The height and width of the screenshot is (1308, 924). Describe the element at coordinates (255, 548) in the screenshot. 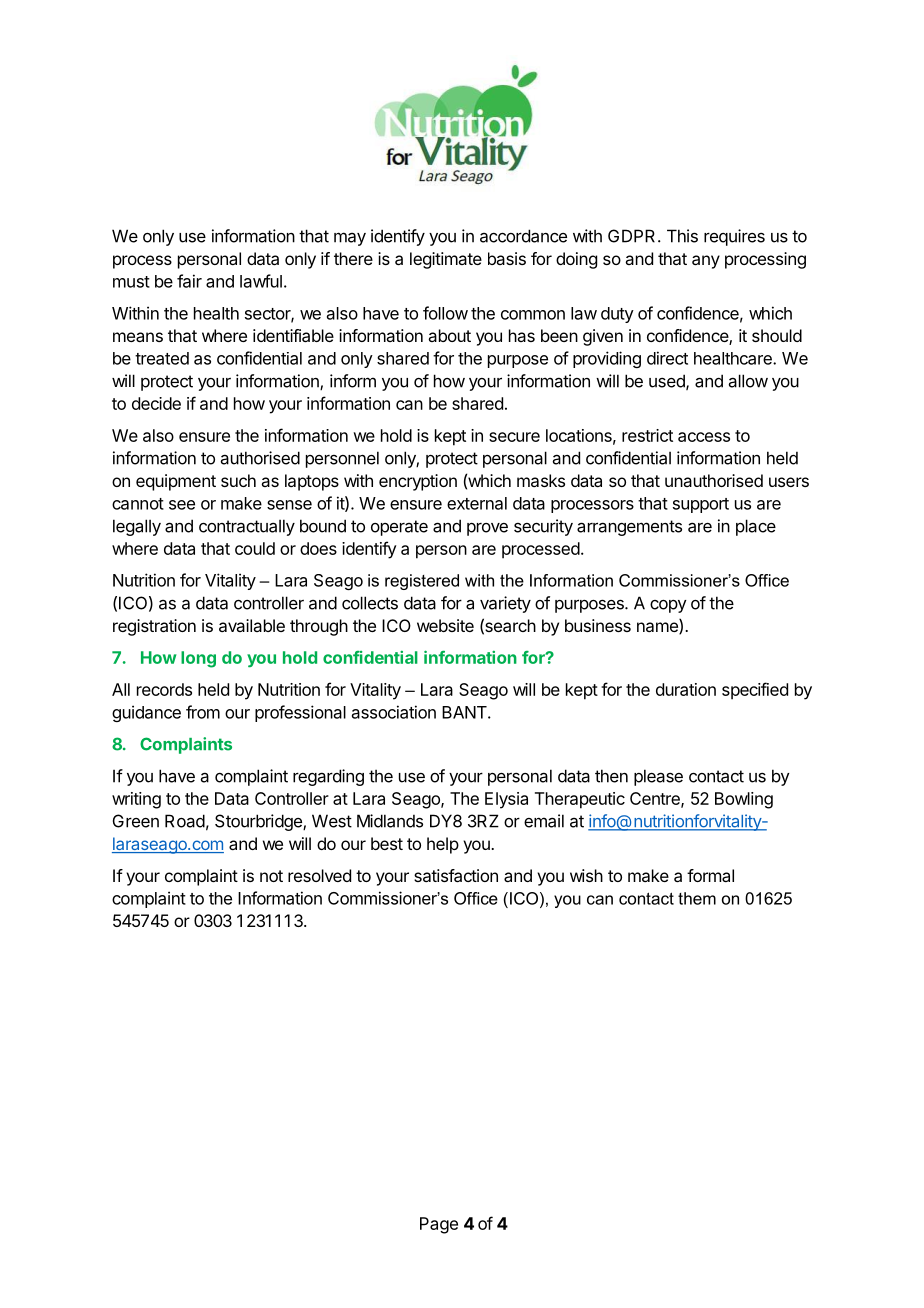

I see `could` at that location.
